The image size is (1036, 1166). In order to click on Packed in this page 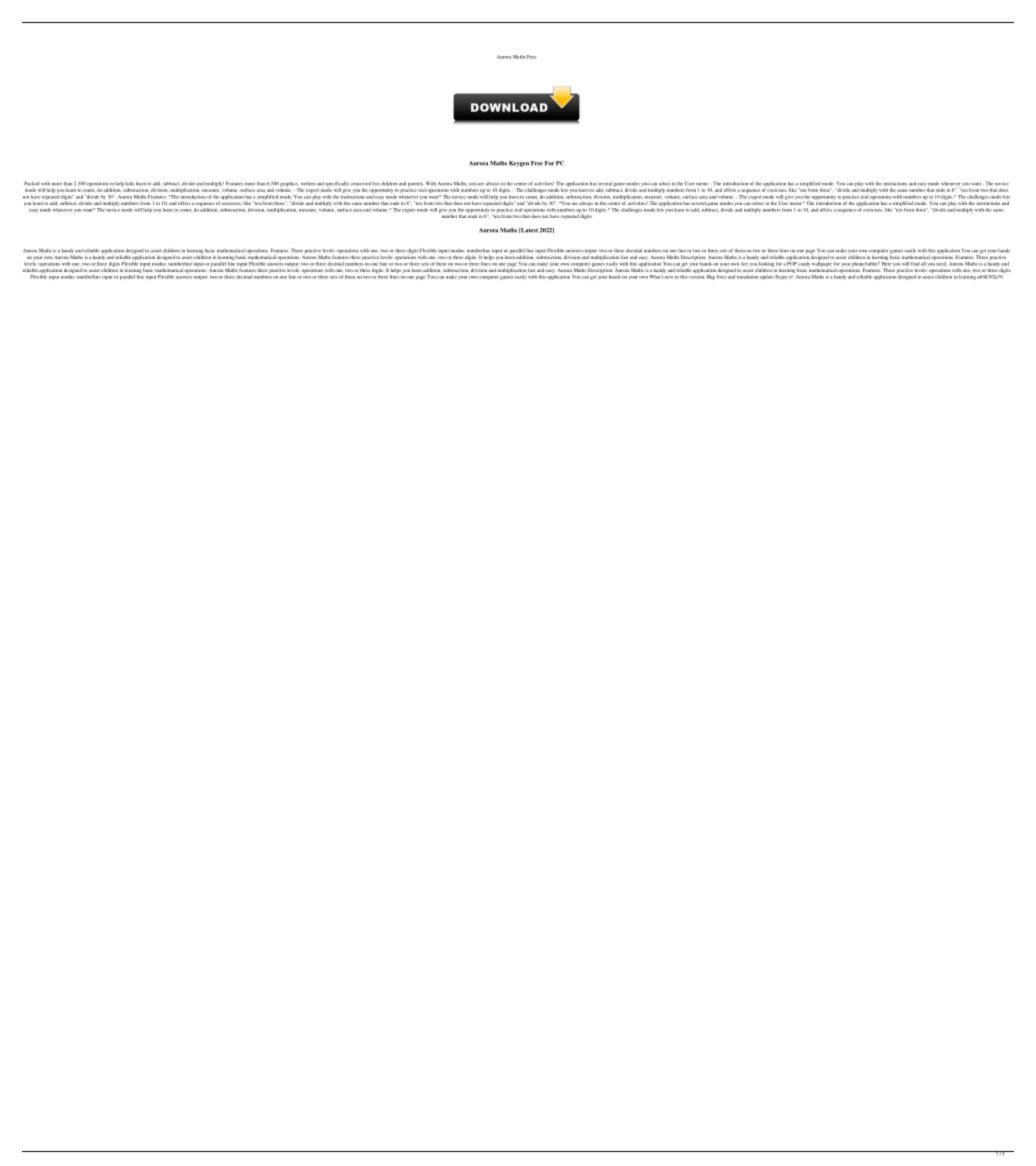, I will do `click(32, 183)`.
